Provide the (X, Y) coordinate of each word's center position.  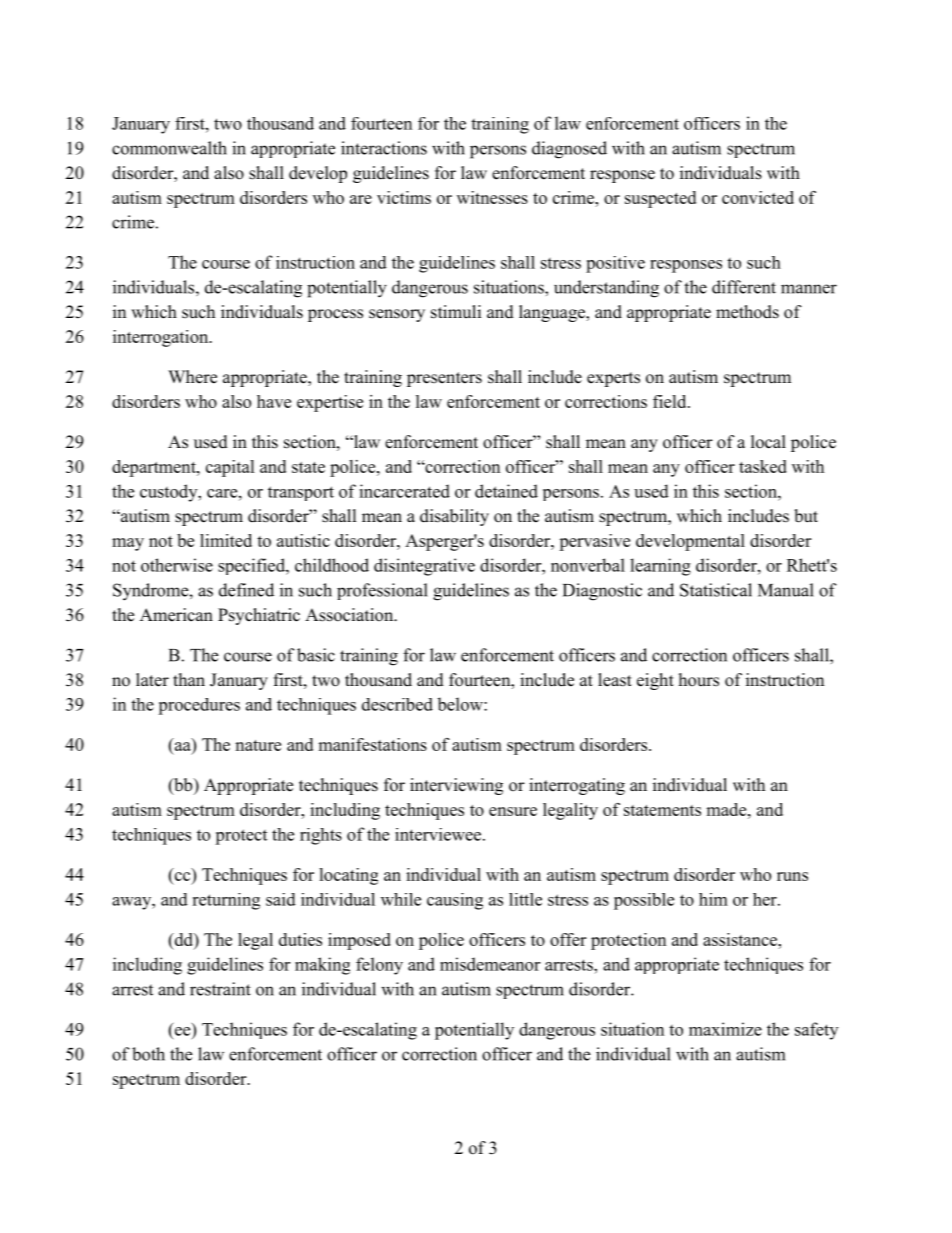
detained (506, 491)
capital (230, 468)
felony (379, 966)
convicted (758, 197)
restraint (220, 989)
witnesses (492, 197)
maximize (725, 1029)
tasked (763, 466)
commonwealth (169, 148)
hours (699, 680)
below (461, 704)
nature (258, 745)
